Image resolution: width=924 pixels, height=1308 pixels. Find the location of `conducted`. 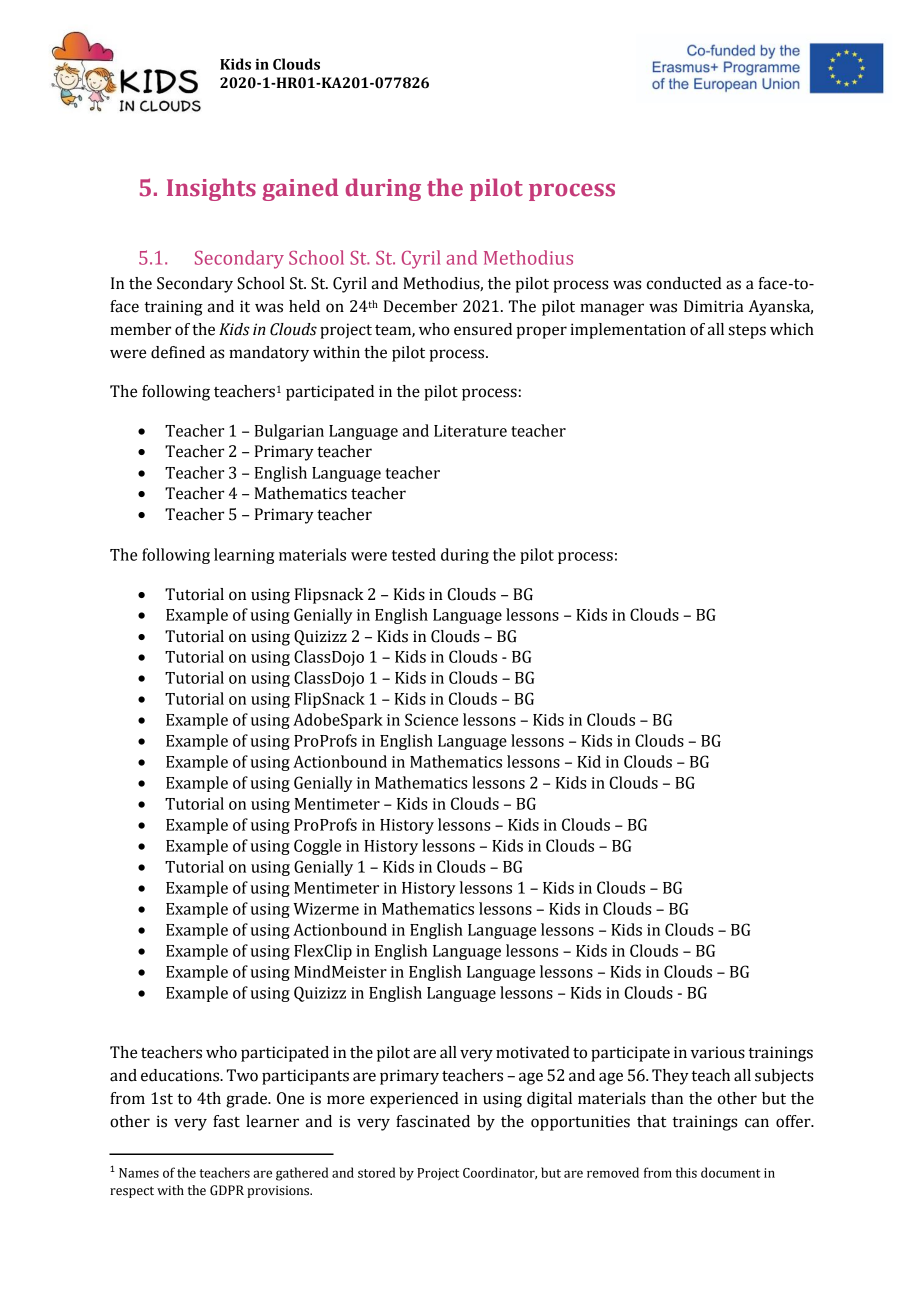

conducted is located at coordinates (684, 283).
